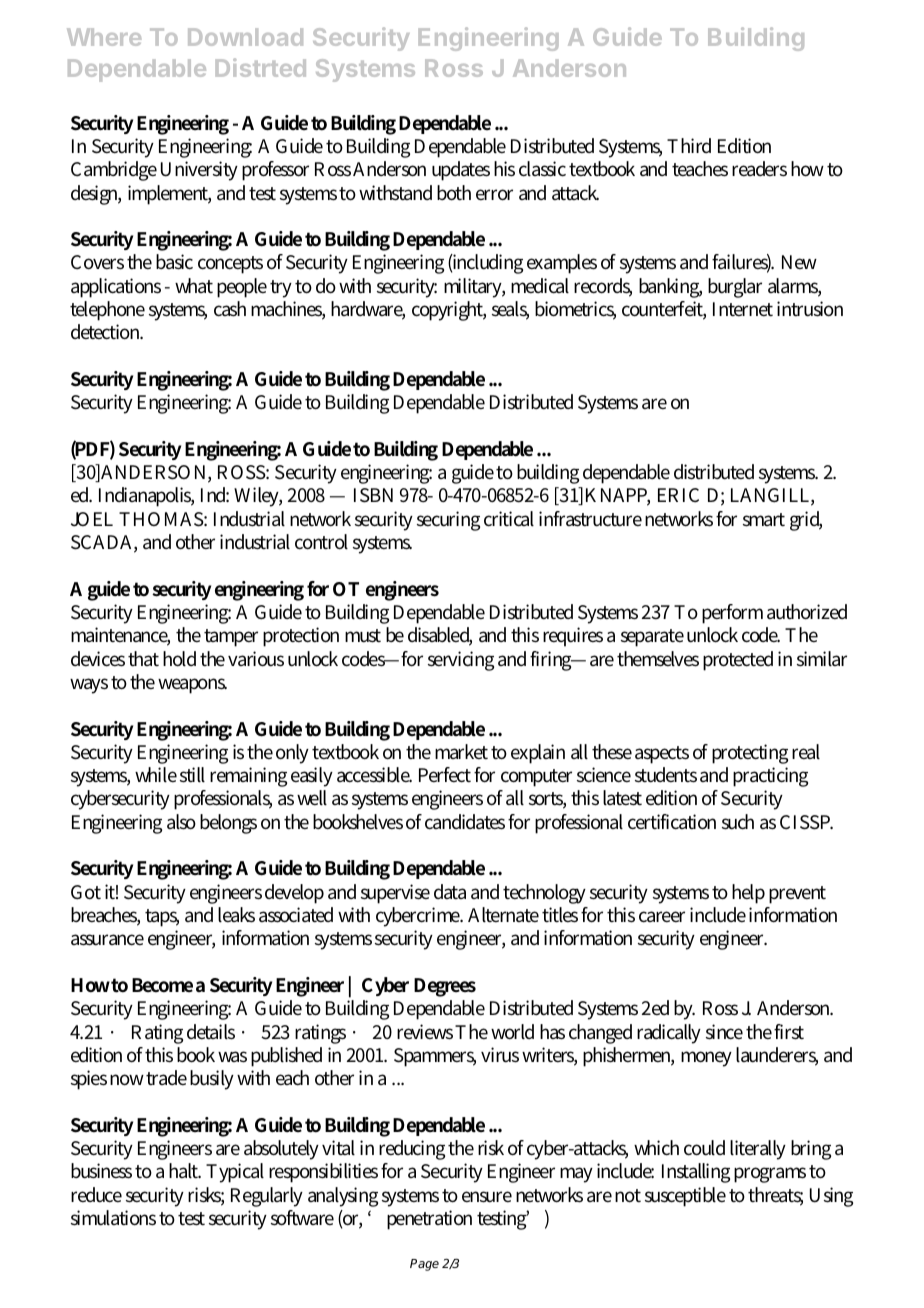 The height and width of the screenshot is (1308, 924). Describe the element at coordinates (465, 822) in the screenshot. I see `candidates` at that location.
